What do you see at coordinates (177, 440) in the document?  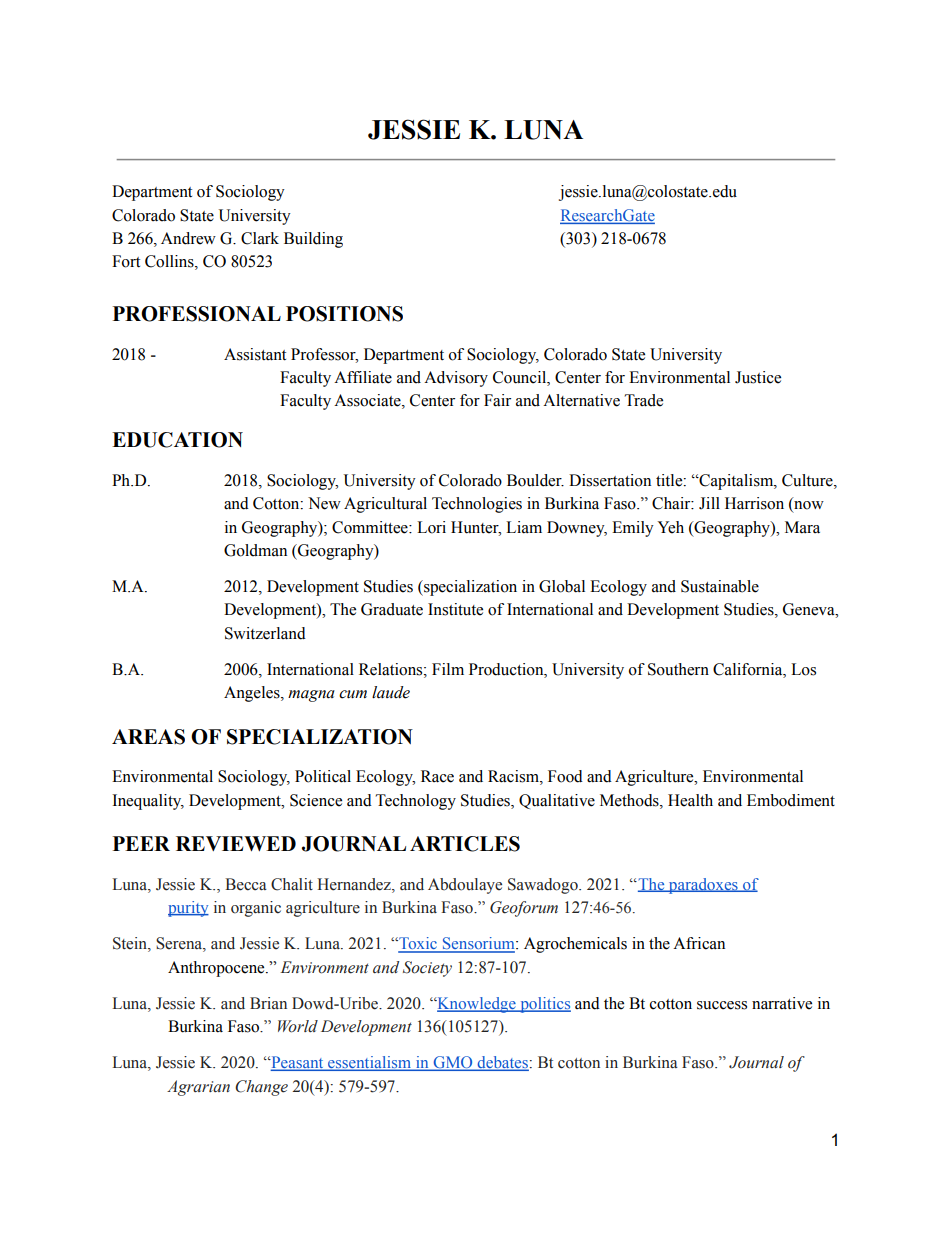 I see `EDUCATION` at bounding box center [177, 440].
